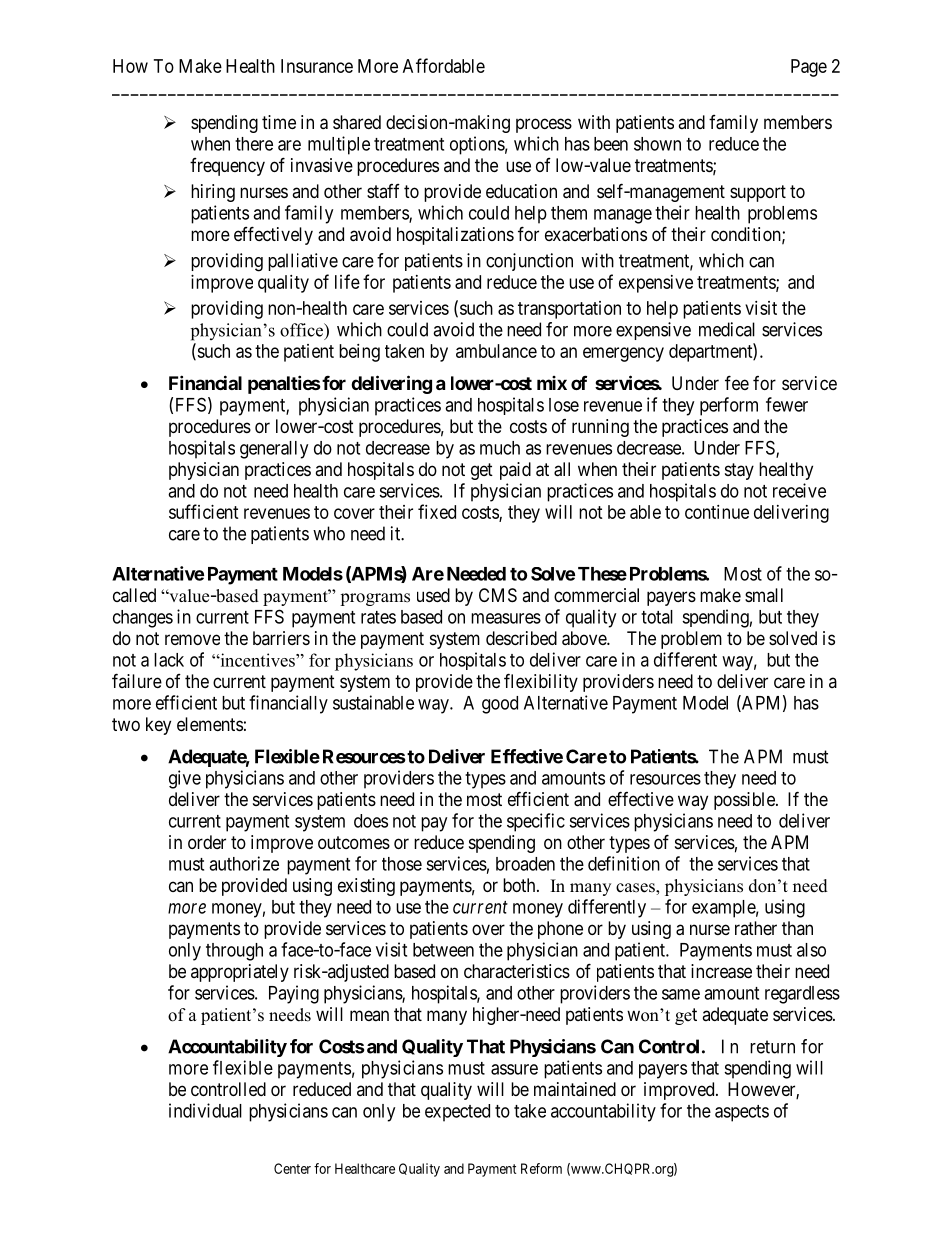 This document has height=1233, width=952. What do you see at coordinates (506, 618) in the document?
I see `measures` at bounding box center [506, 618].
